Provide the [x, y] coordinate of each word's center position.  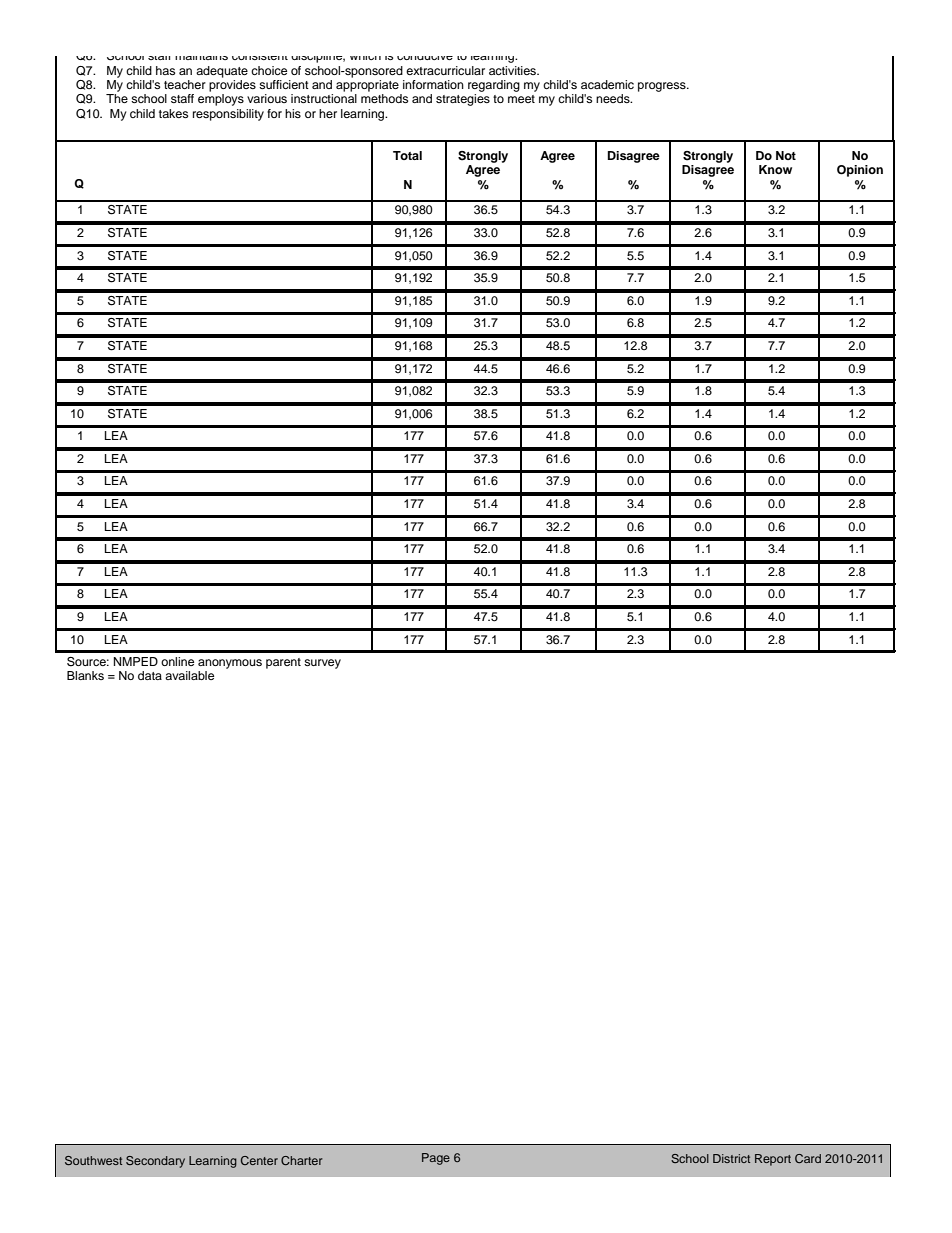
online [177, 661]
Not [786, 155]
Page [436, 1159]
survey [322, 664]
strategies [463, 100]
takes [173, 113]
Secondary [155, 1162]
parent [283, 663]
